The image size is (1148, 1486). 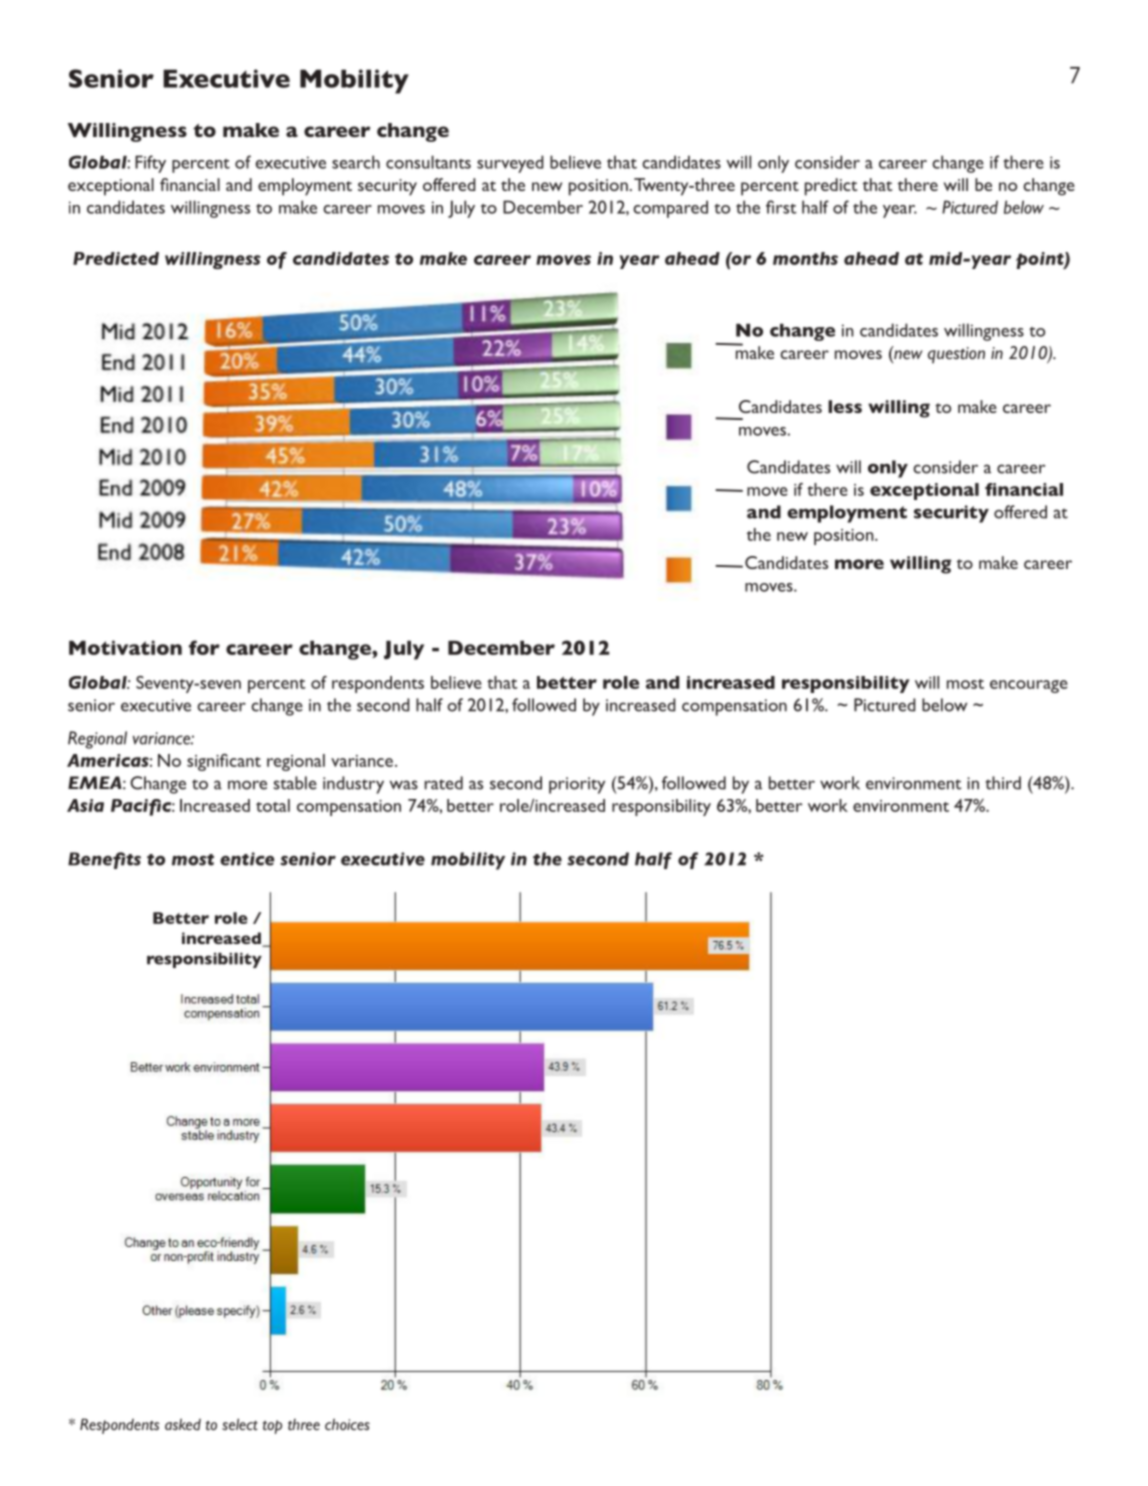 I want to click on entice, so click(x=247, y=859).
